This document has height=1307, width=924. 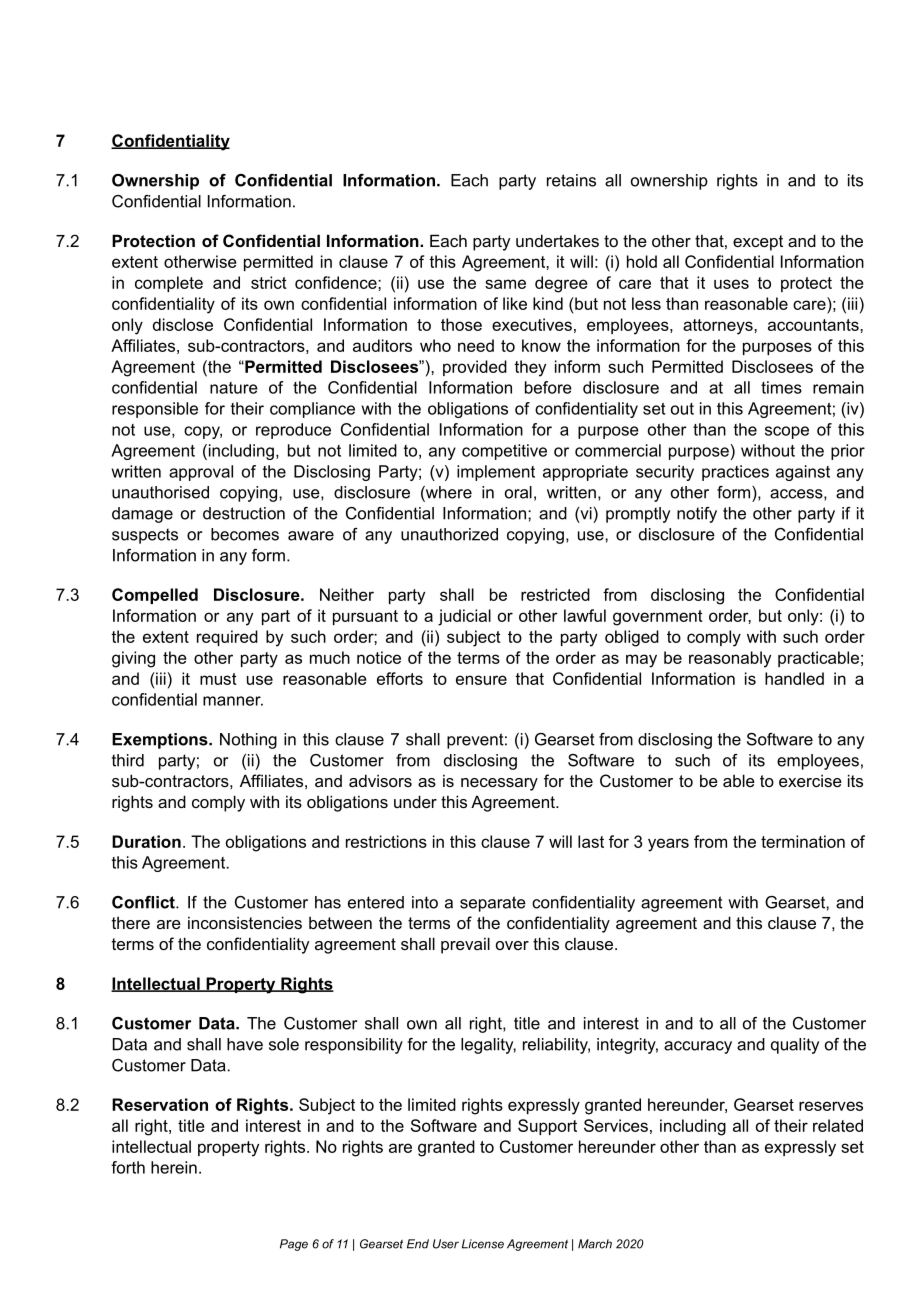 I want to click on complete, so click(x=169, y=284).
